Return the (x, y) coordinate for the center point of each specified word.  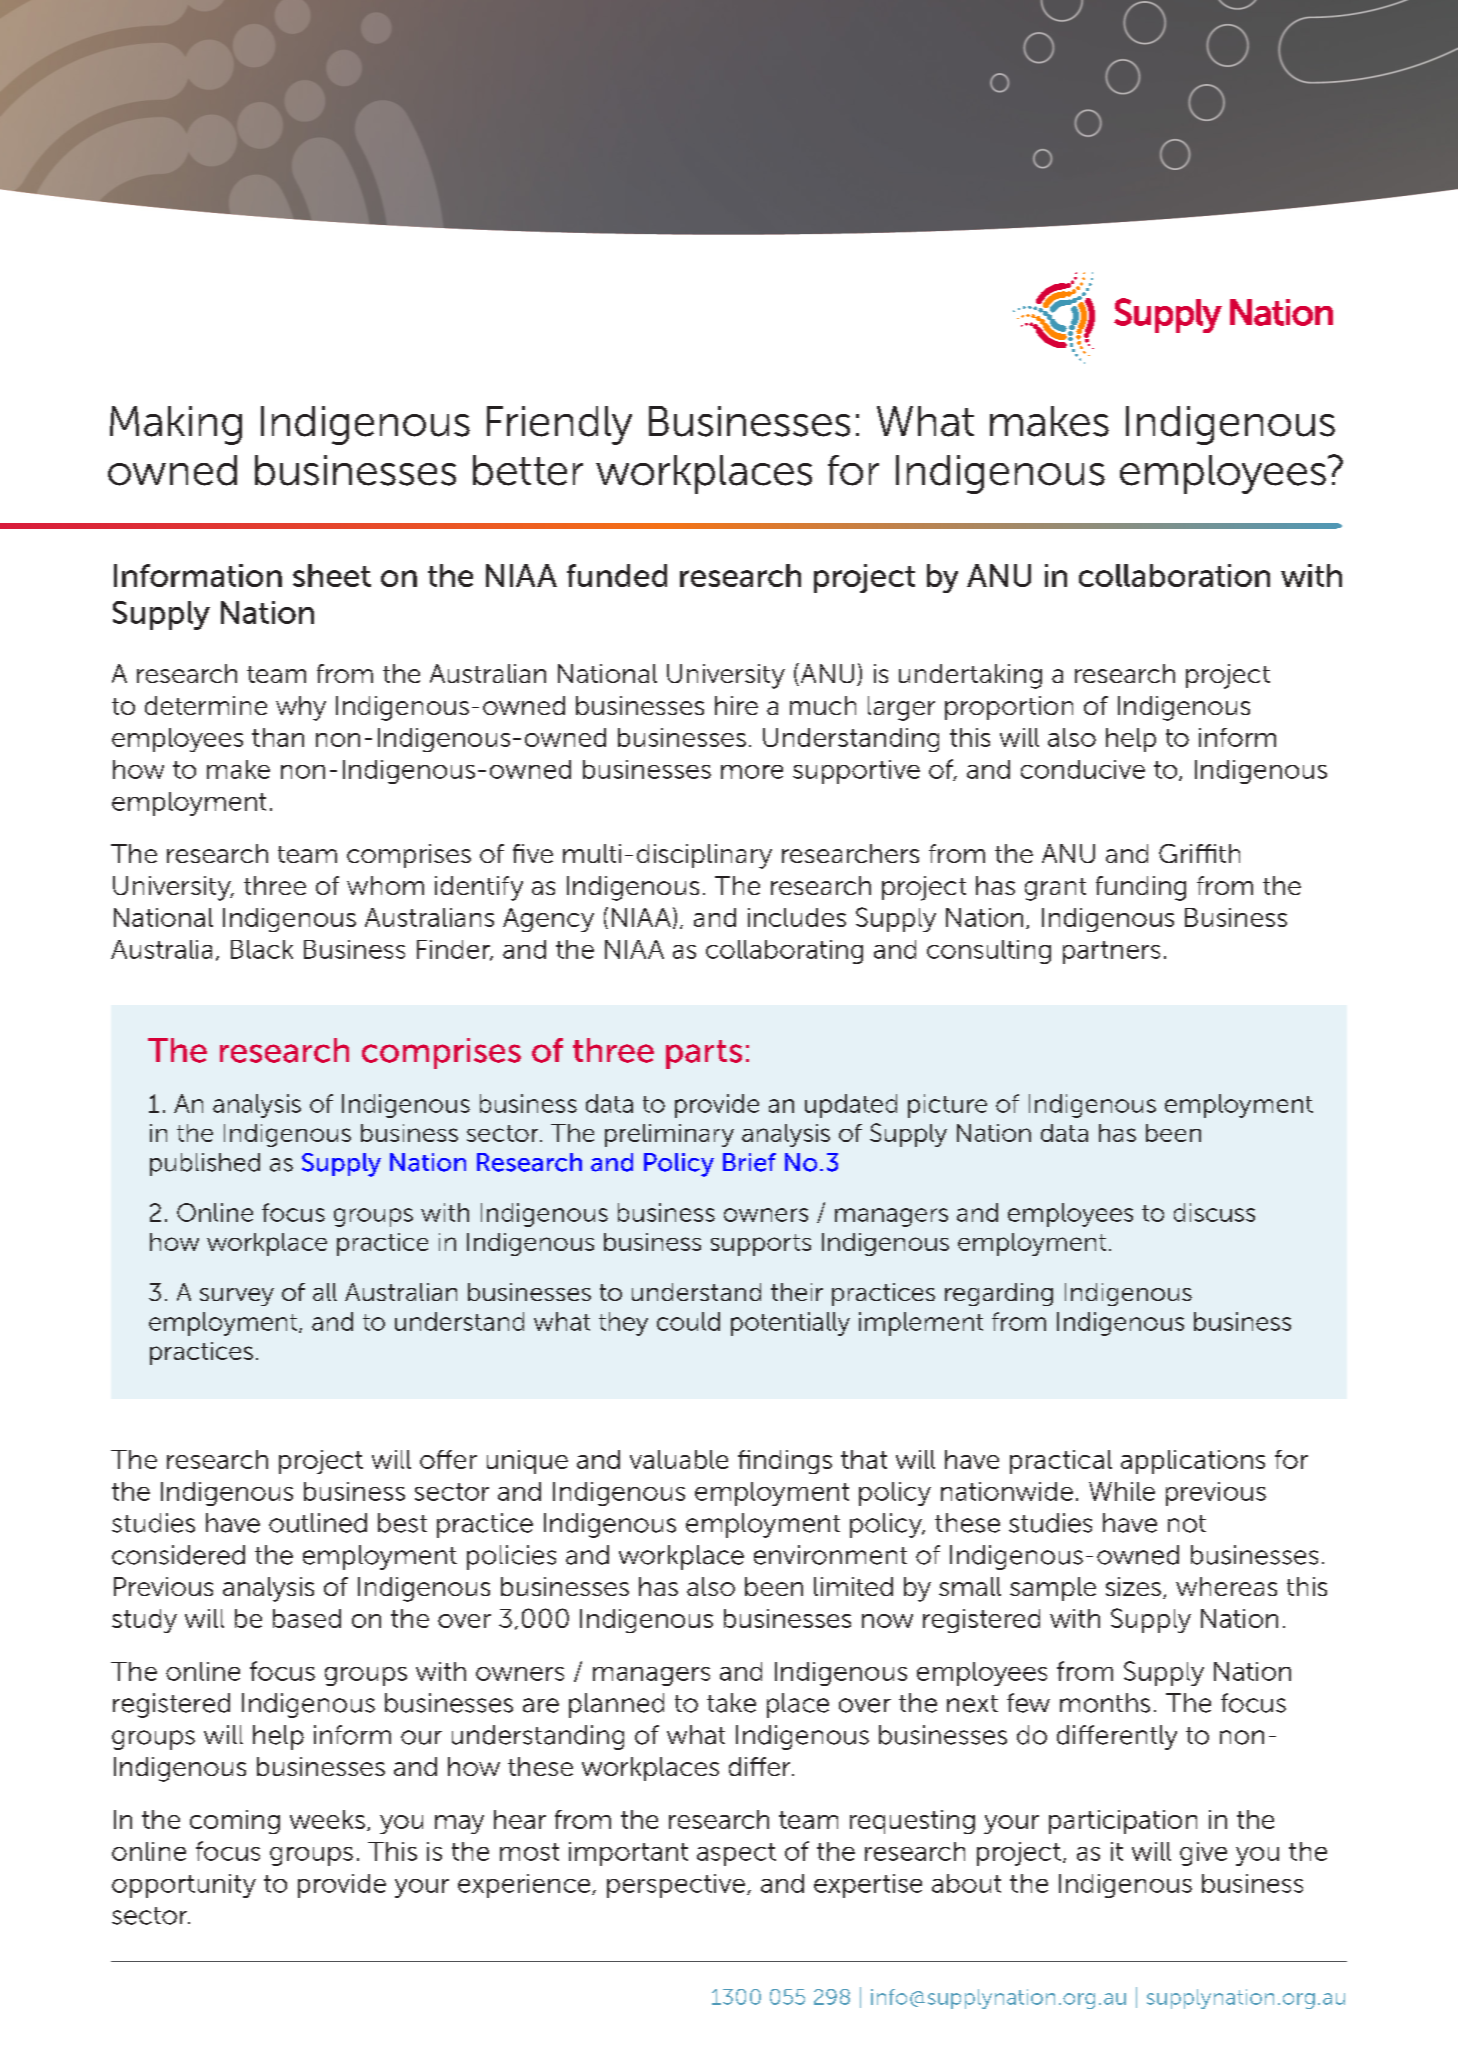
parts (704, 1054)
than (278, 737)
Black (262, 949)
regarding (999, 1294)
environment (830, 1555)
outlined (318, 1523)
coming (235, 1822)
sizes (1133, 1586)
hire (736, 705)
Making (176, 425)
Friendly (559, 425)
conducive (1083, 769)
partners (1111, 952)
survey (237, 1297)
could (688, 1321)
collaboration (1174, 575)
